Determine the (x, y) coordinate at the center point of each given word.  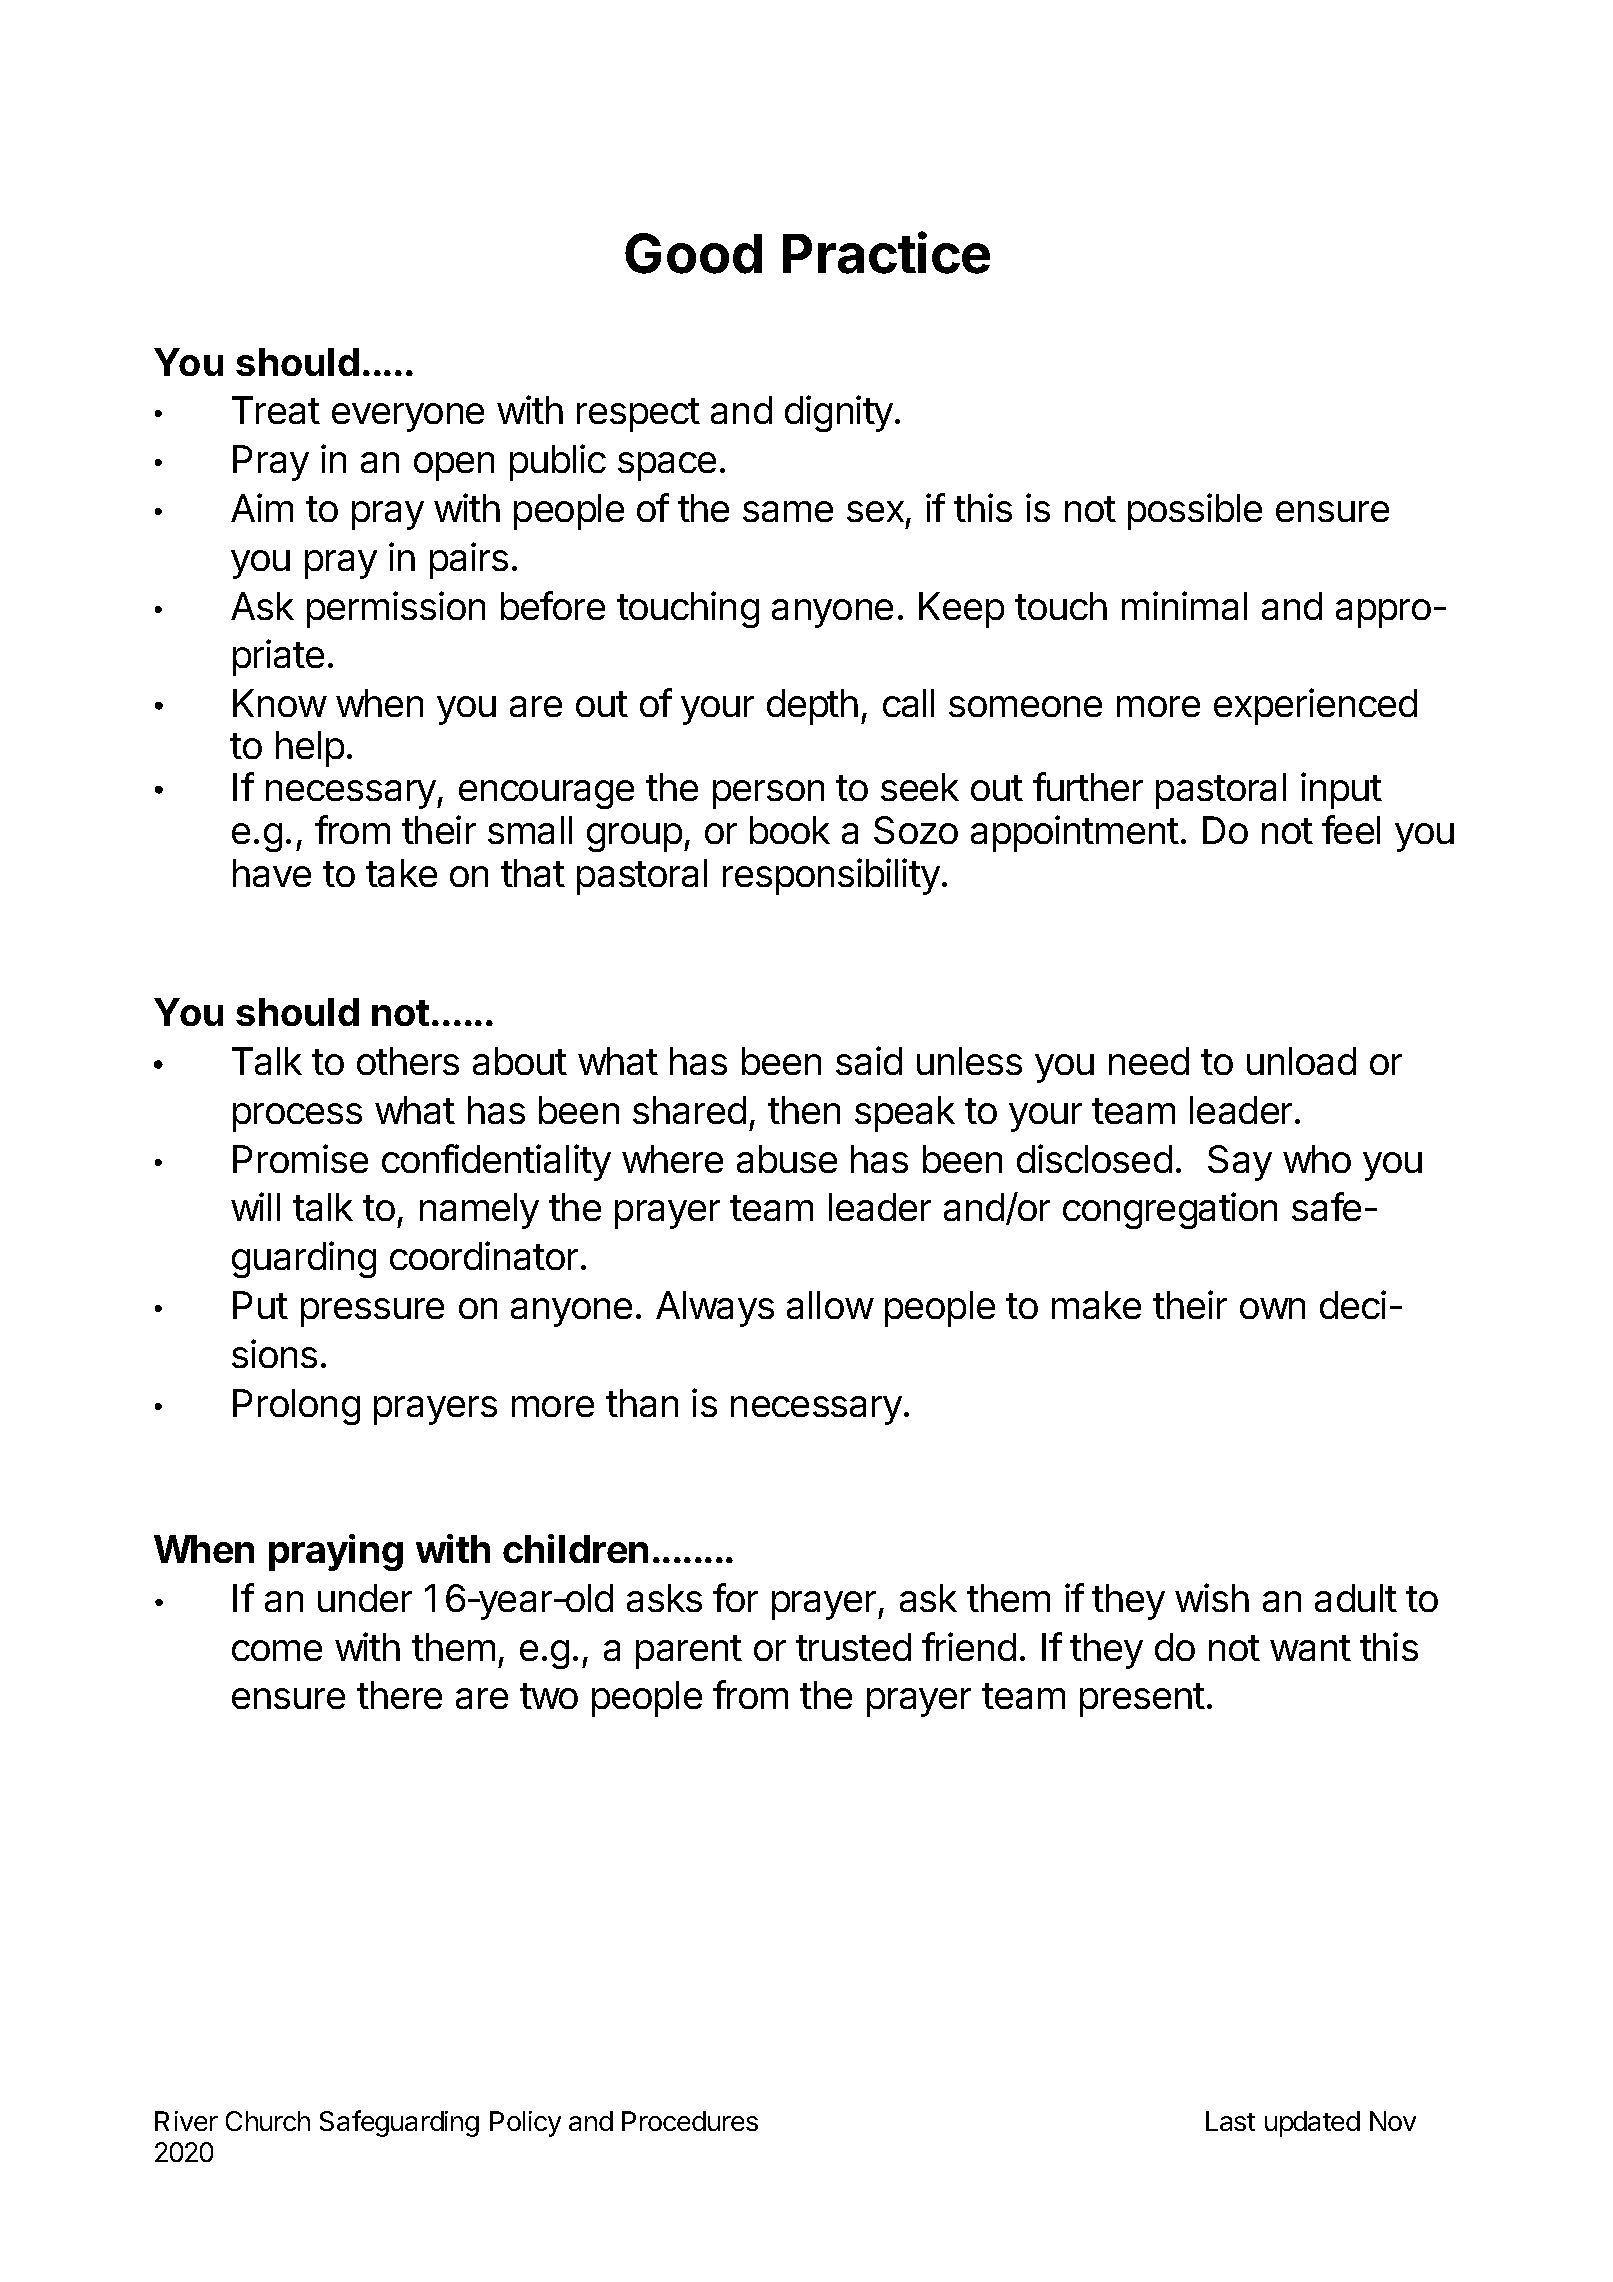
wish (1212, 1597)
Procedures (690, 2121)
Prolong (296, 1407)
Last (1230, 2121)
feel (1351, 829)
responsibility (831, 876)
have (272, 873)
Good (693, 253)
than (642, 1403)
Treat (276, 410)
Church (268, 2121)
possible (1195, 511)
